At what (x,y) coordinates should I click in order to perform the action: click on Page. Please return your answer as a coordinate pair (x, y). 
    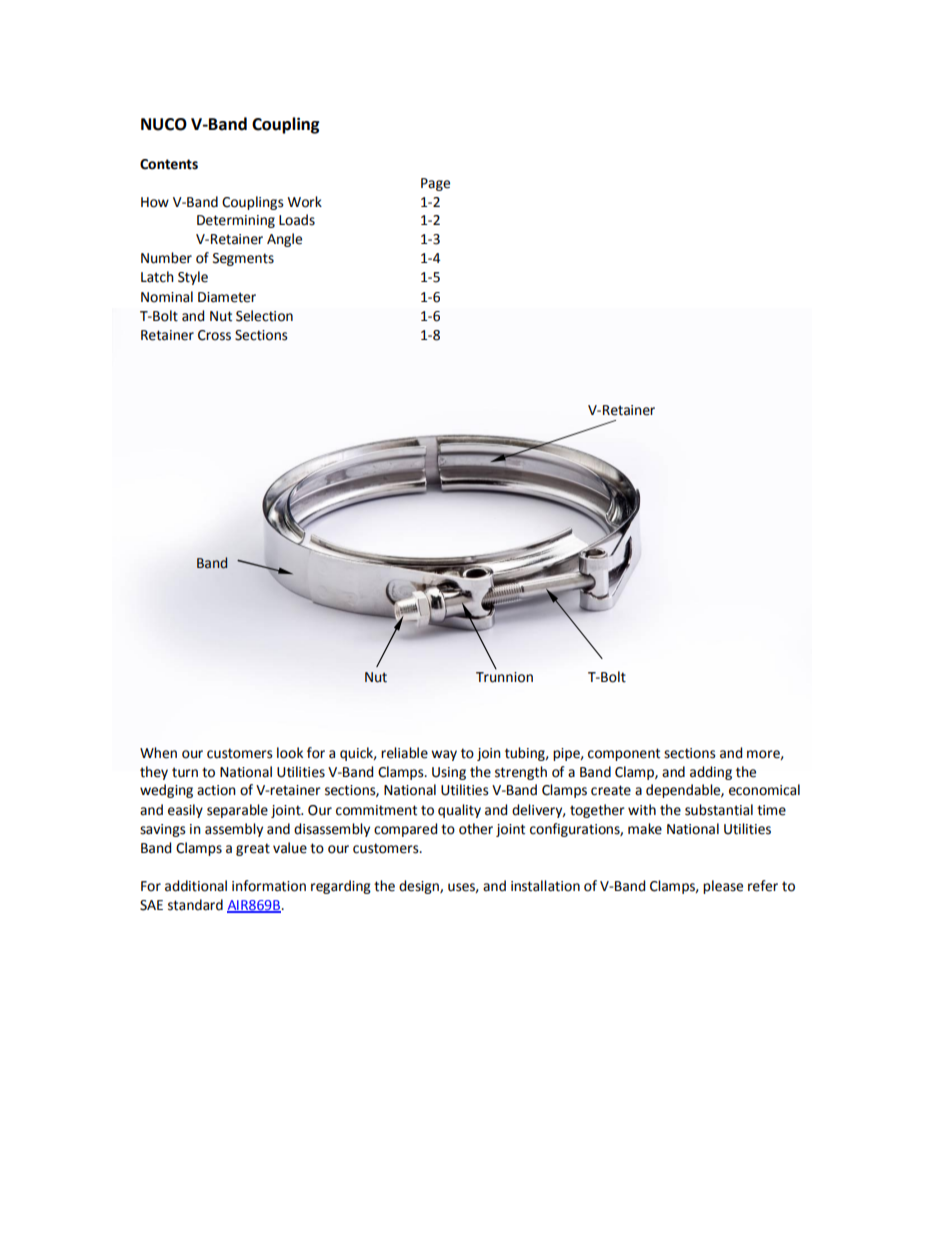
    Looking at the image, I should click on (435, 184).
